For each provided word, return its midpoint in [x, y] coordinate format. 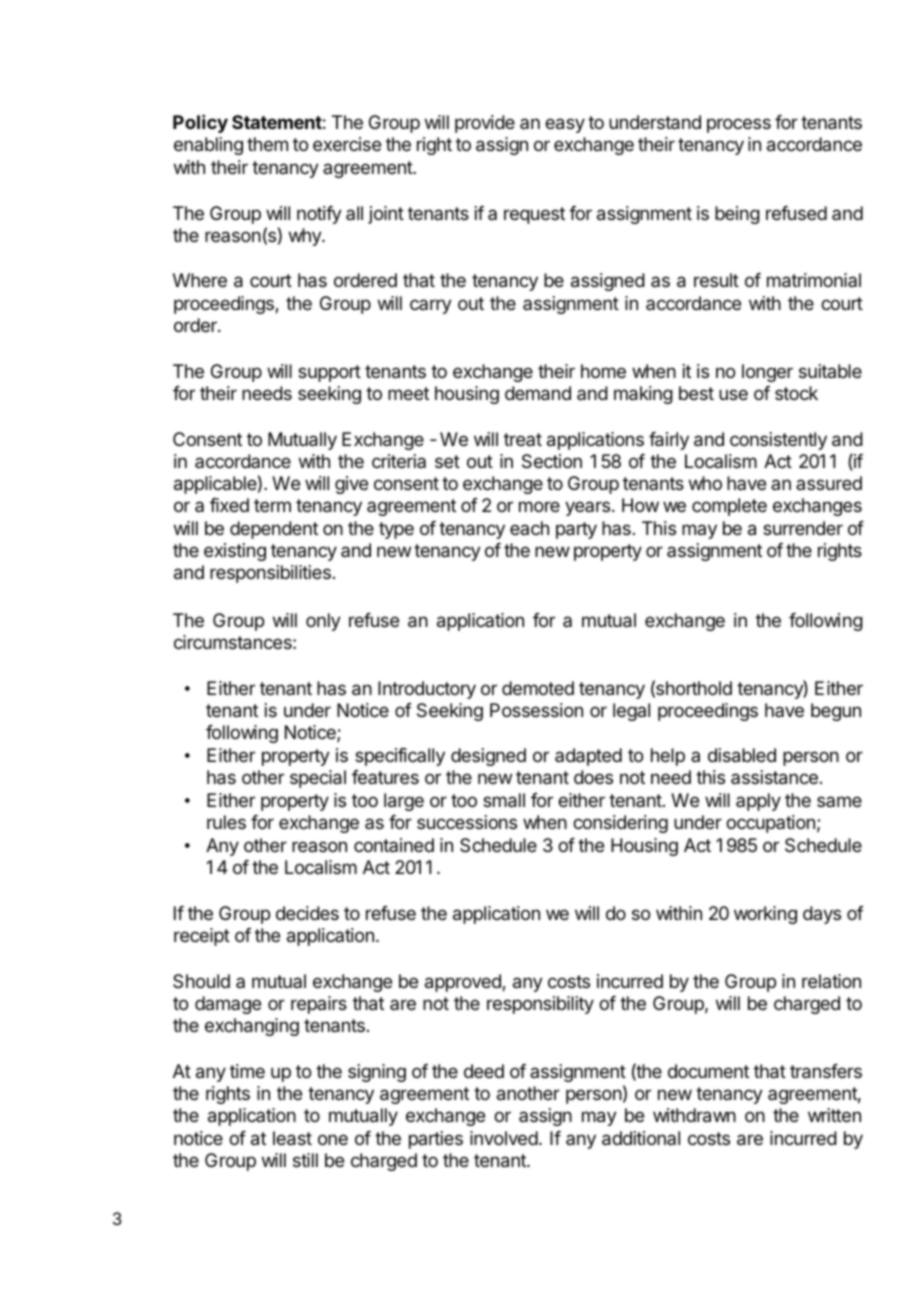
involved [504, 1138]
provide [485, 124]
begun [836, 712]
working [765, 915]
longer [767, 373]
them [267, 144]
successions [467, 822]
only [323, 622]
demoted [538, 688]
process [739, 125]
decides [307, 913]
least [292, 1138]
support [329, 373]
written [834, 1115]
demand [538, 393]
